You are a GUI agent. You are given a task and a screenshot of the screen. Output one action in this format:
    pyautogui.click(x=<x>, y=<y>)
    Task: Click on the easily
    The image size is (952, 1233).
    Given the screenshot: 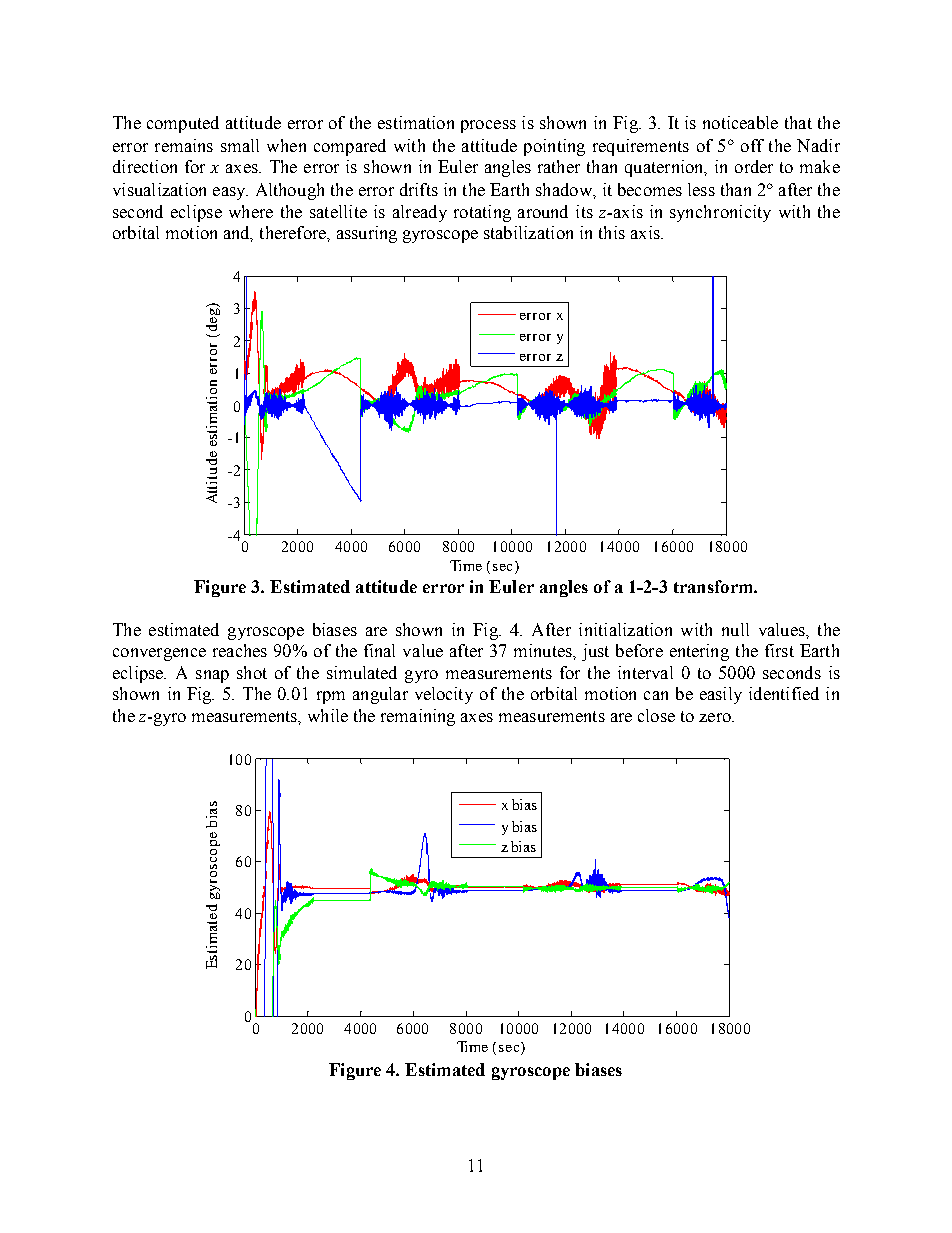 What is the action you would take?
    pyautogui.click(x=721, y=695)
